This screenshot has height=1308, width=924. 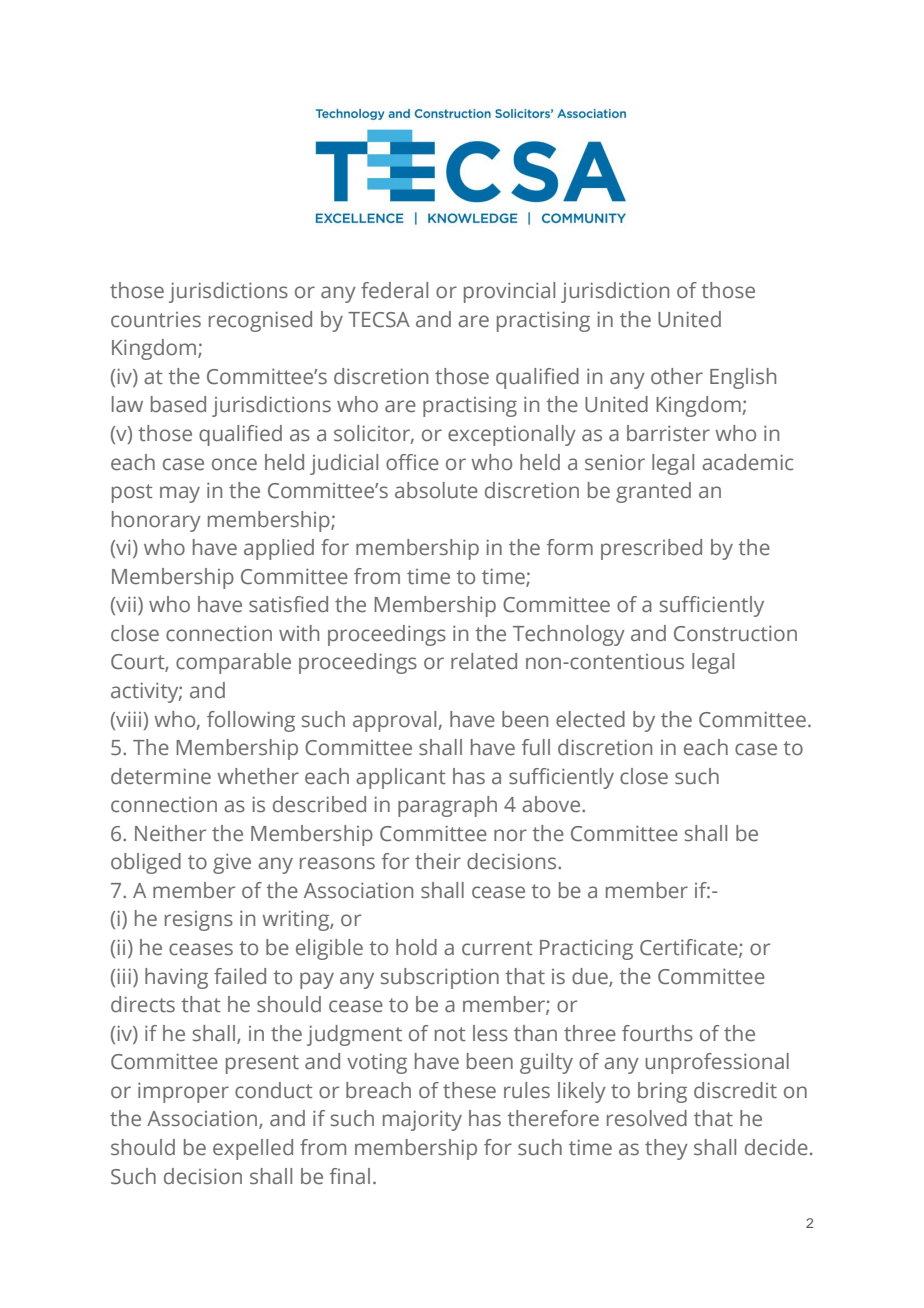 I want to click on approval, so click(x=394, y=721).
